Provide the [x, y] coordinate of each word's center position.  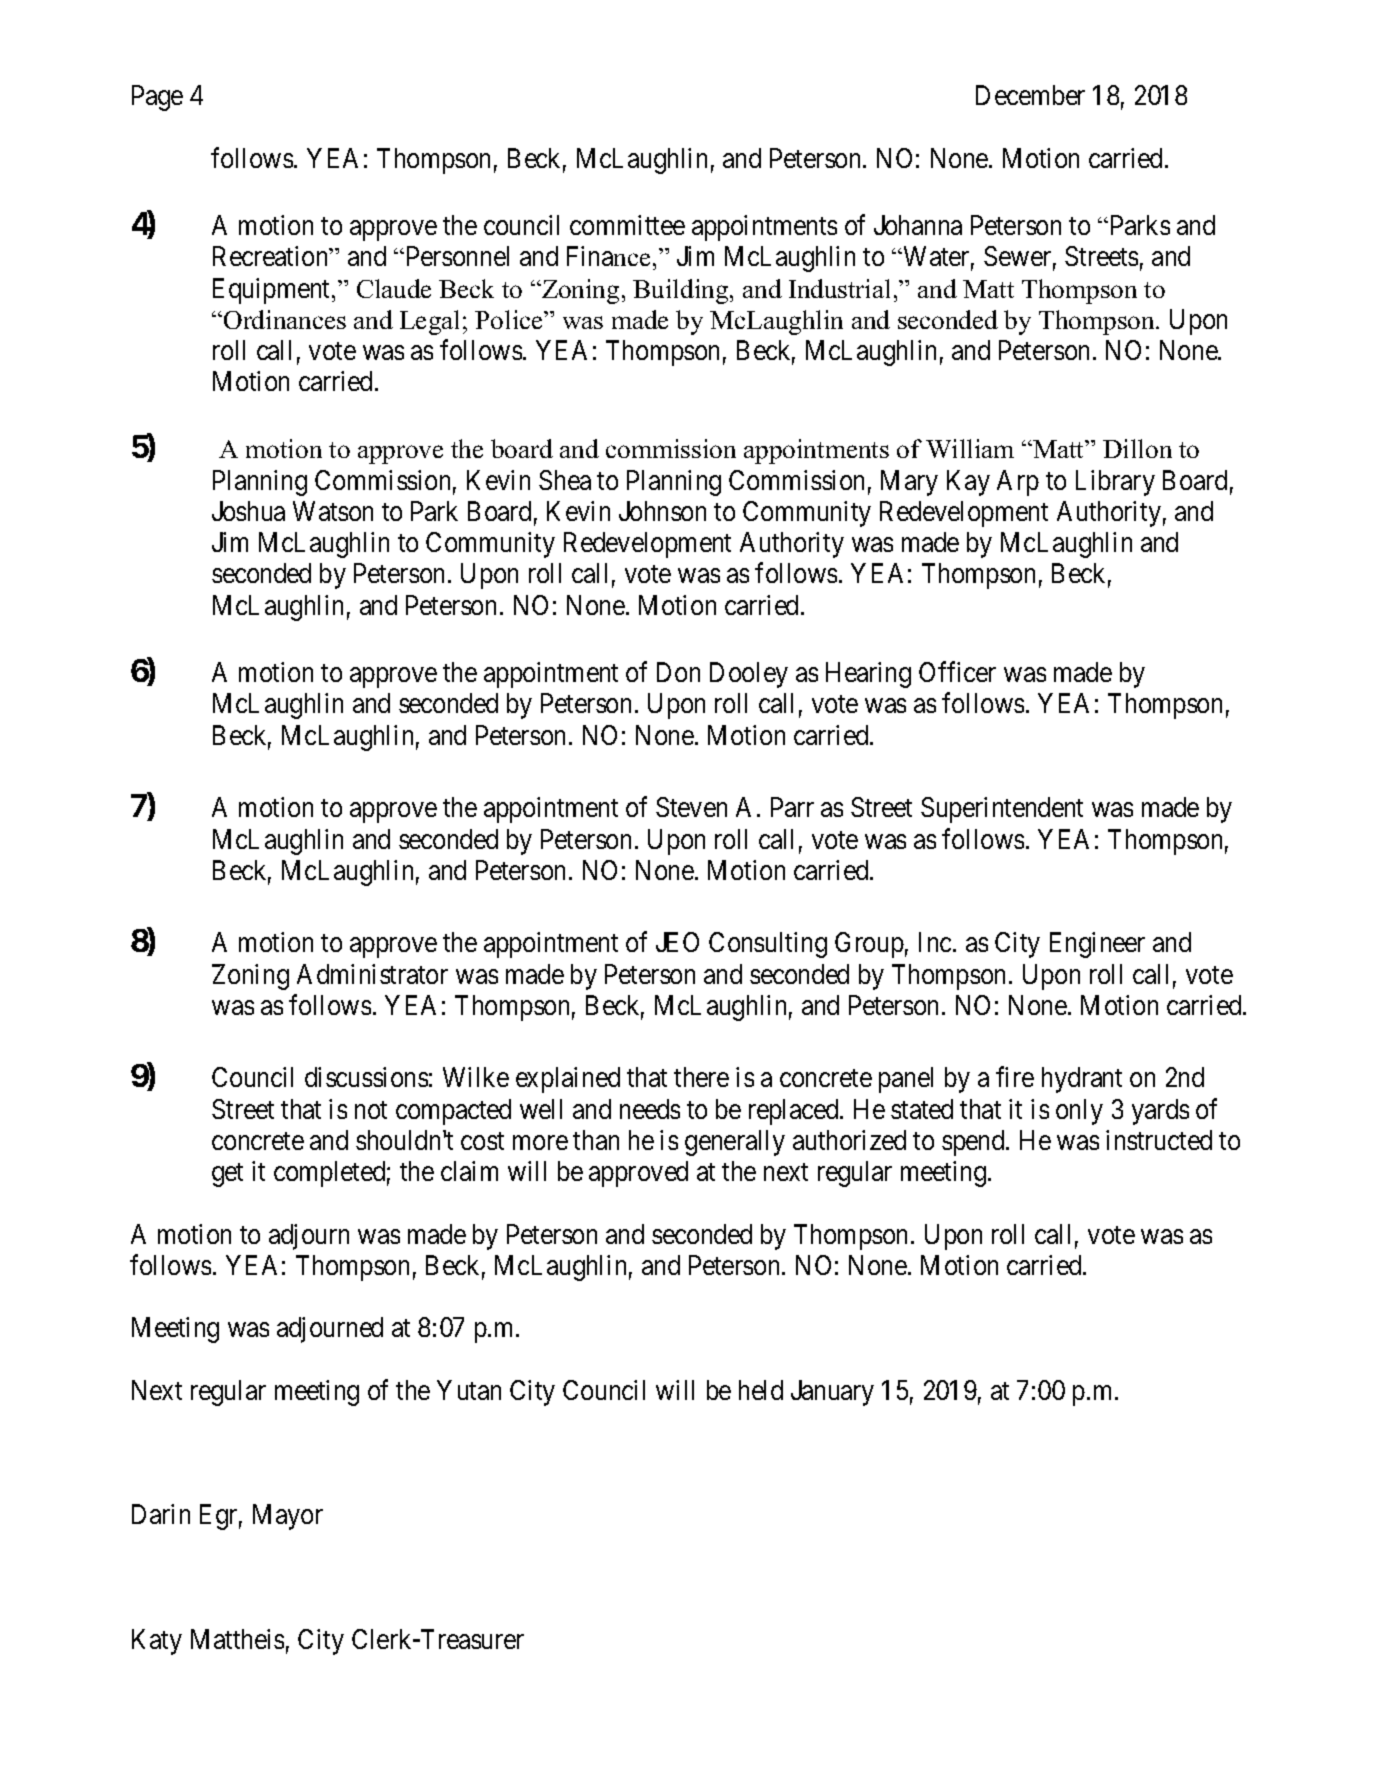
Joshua [248, 511]
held [761, 1390]
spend [974, 1143]
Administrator [372, 974]
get [227, 1175]
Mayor [288, 1517]
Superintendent [1002, 810]
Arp [1018, 483]
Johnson [662, 511]
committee [627, 225]
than [596, 1140]
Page [157, 98]
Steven [691, 807]
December [1030, 95]
